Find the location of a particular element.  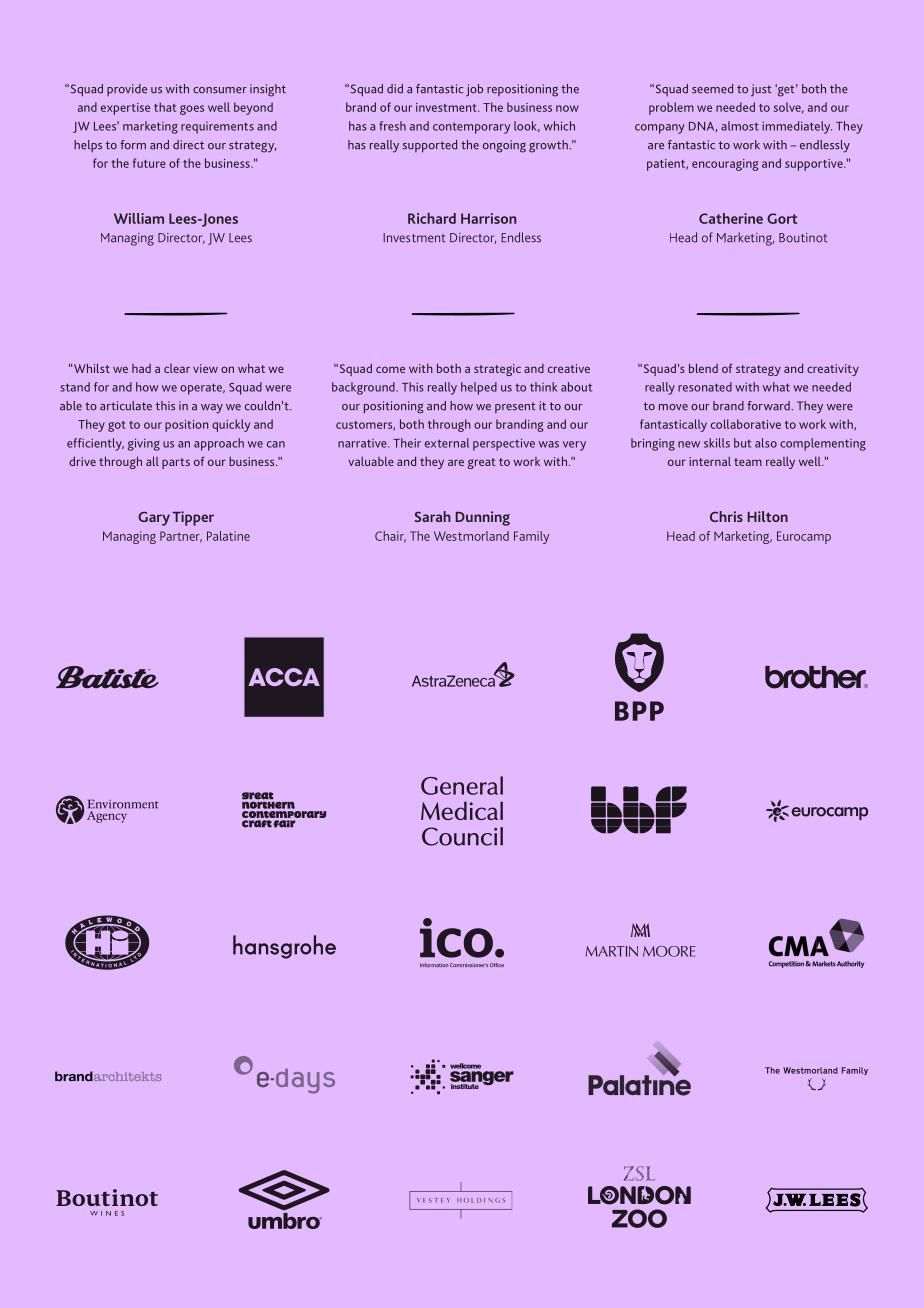

just is located at coordinates (761, 90).
